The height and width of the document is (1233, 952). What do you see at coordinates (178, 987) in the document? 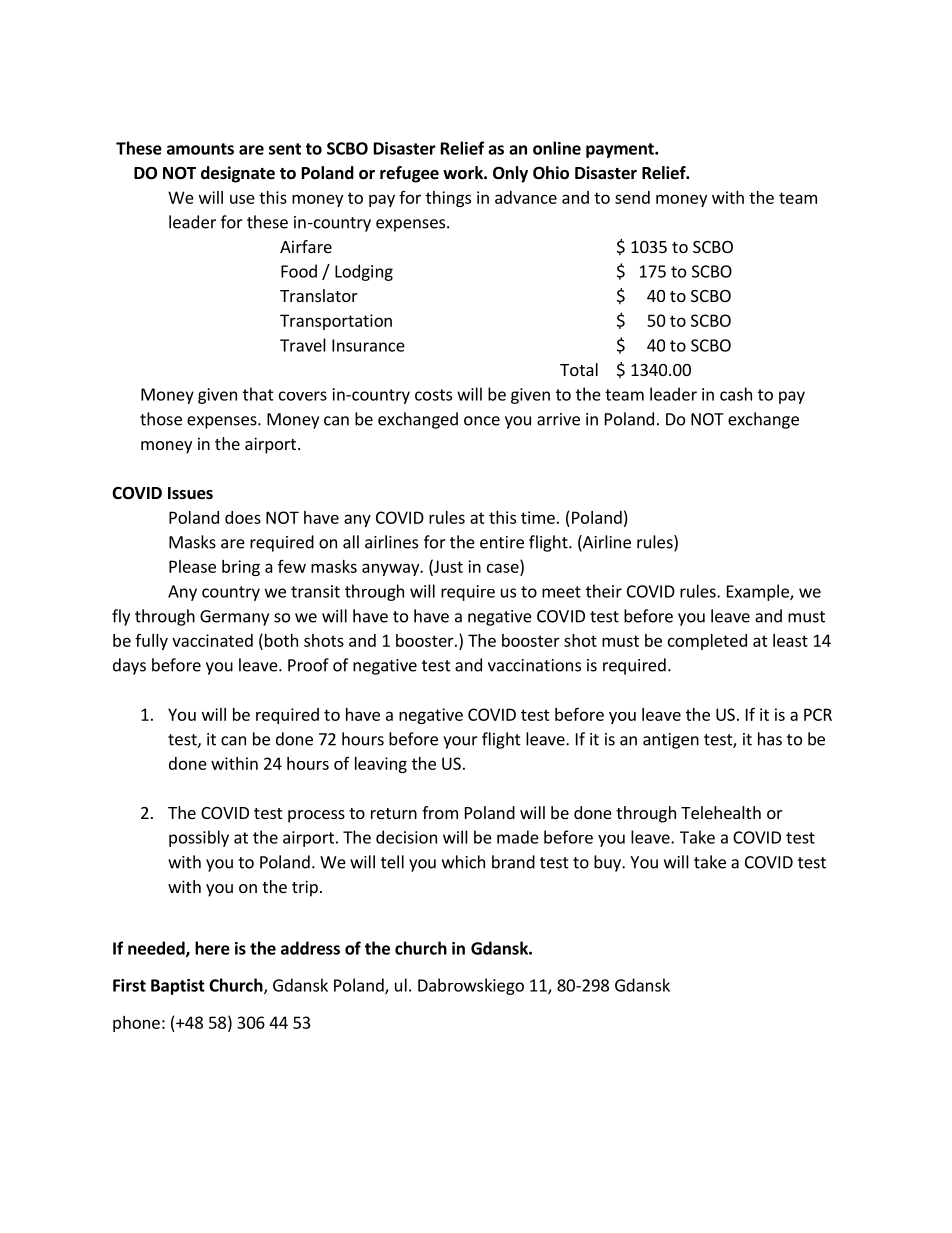
I see `Baptist` at bounding box center [178, 987].
